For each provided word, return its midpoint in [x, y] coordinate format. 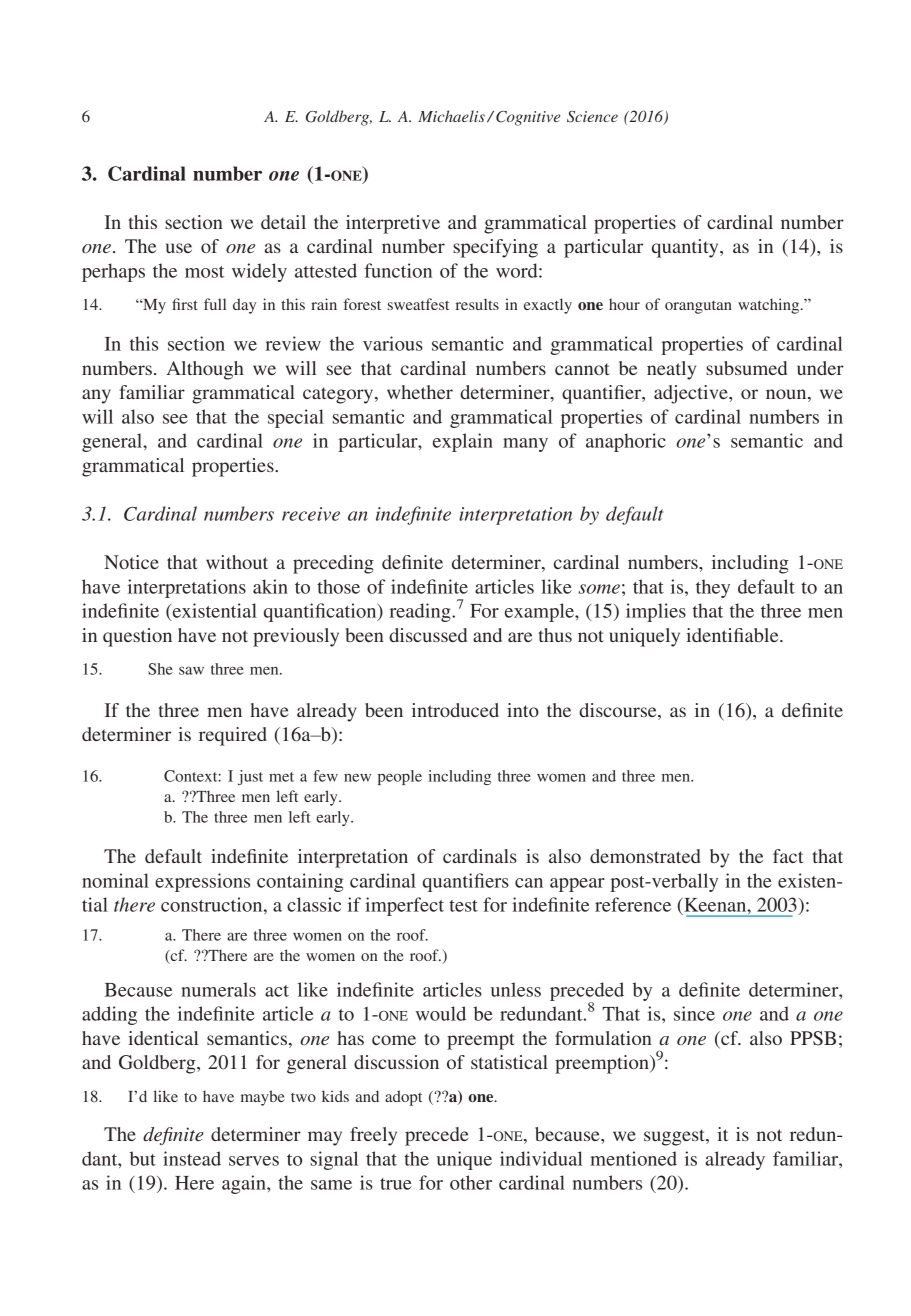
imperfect [404, 906]
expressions [202, 882]
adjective [692, 394]
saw [191, 670]
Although [205, 370]
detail [283, 222]
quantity [686, 248]
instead [192, 1158]
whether [420, 392]
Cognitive [528, 118]
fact [788, 856]
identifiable [733, 635]
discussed [428, 635]
